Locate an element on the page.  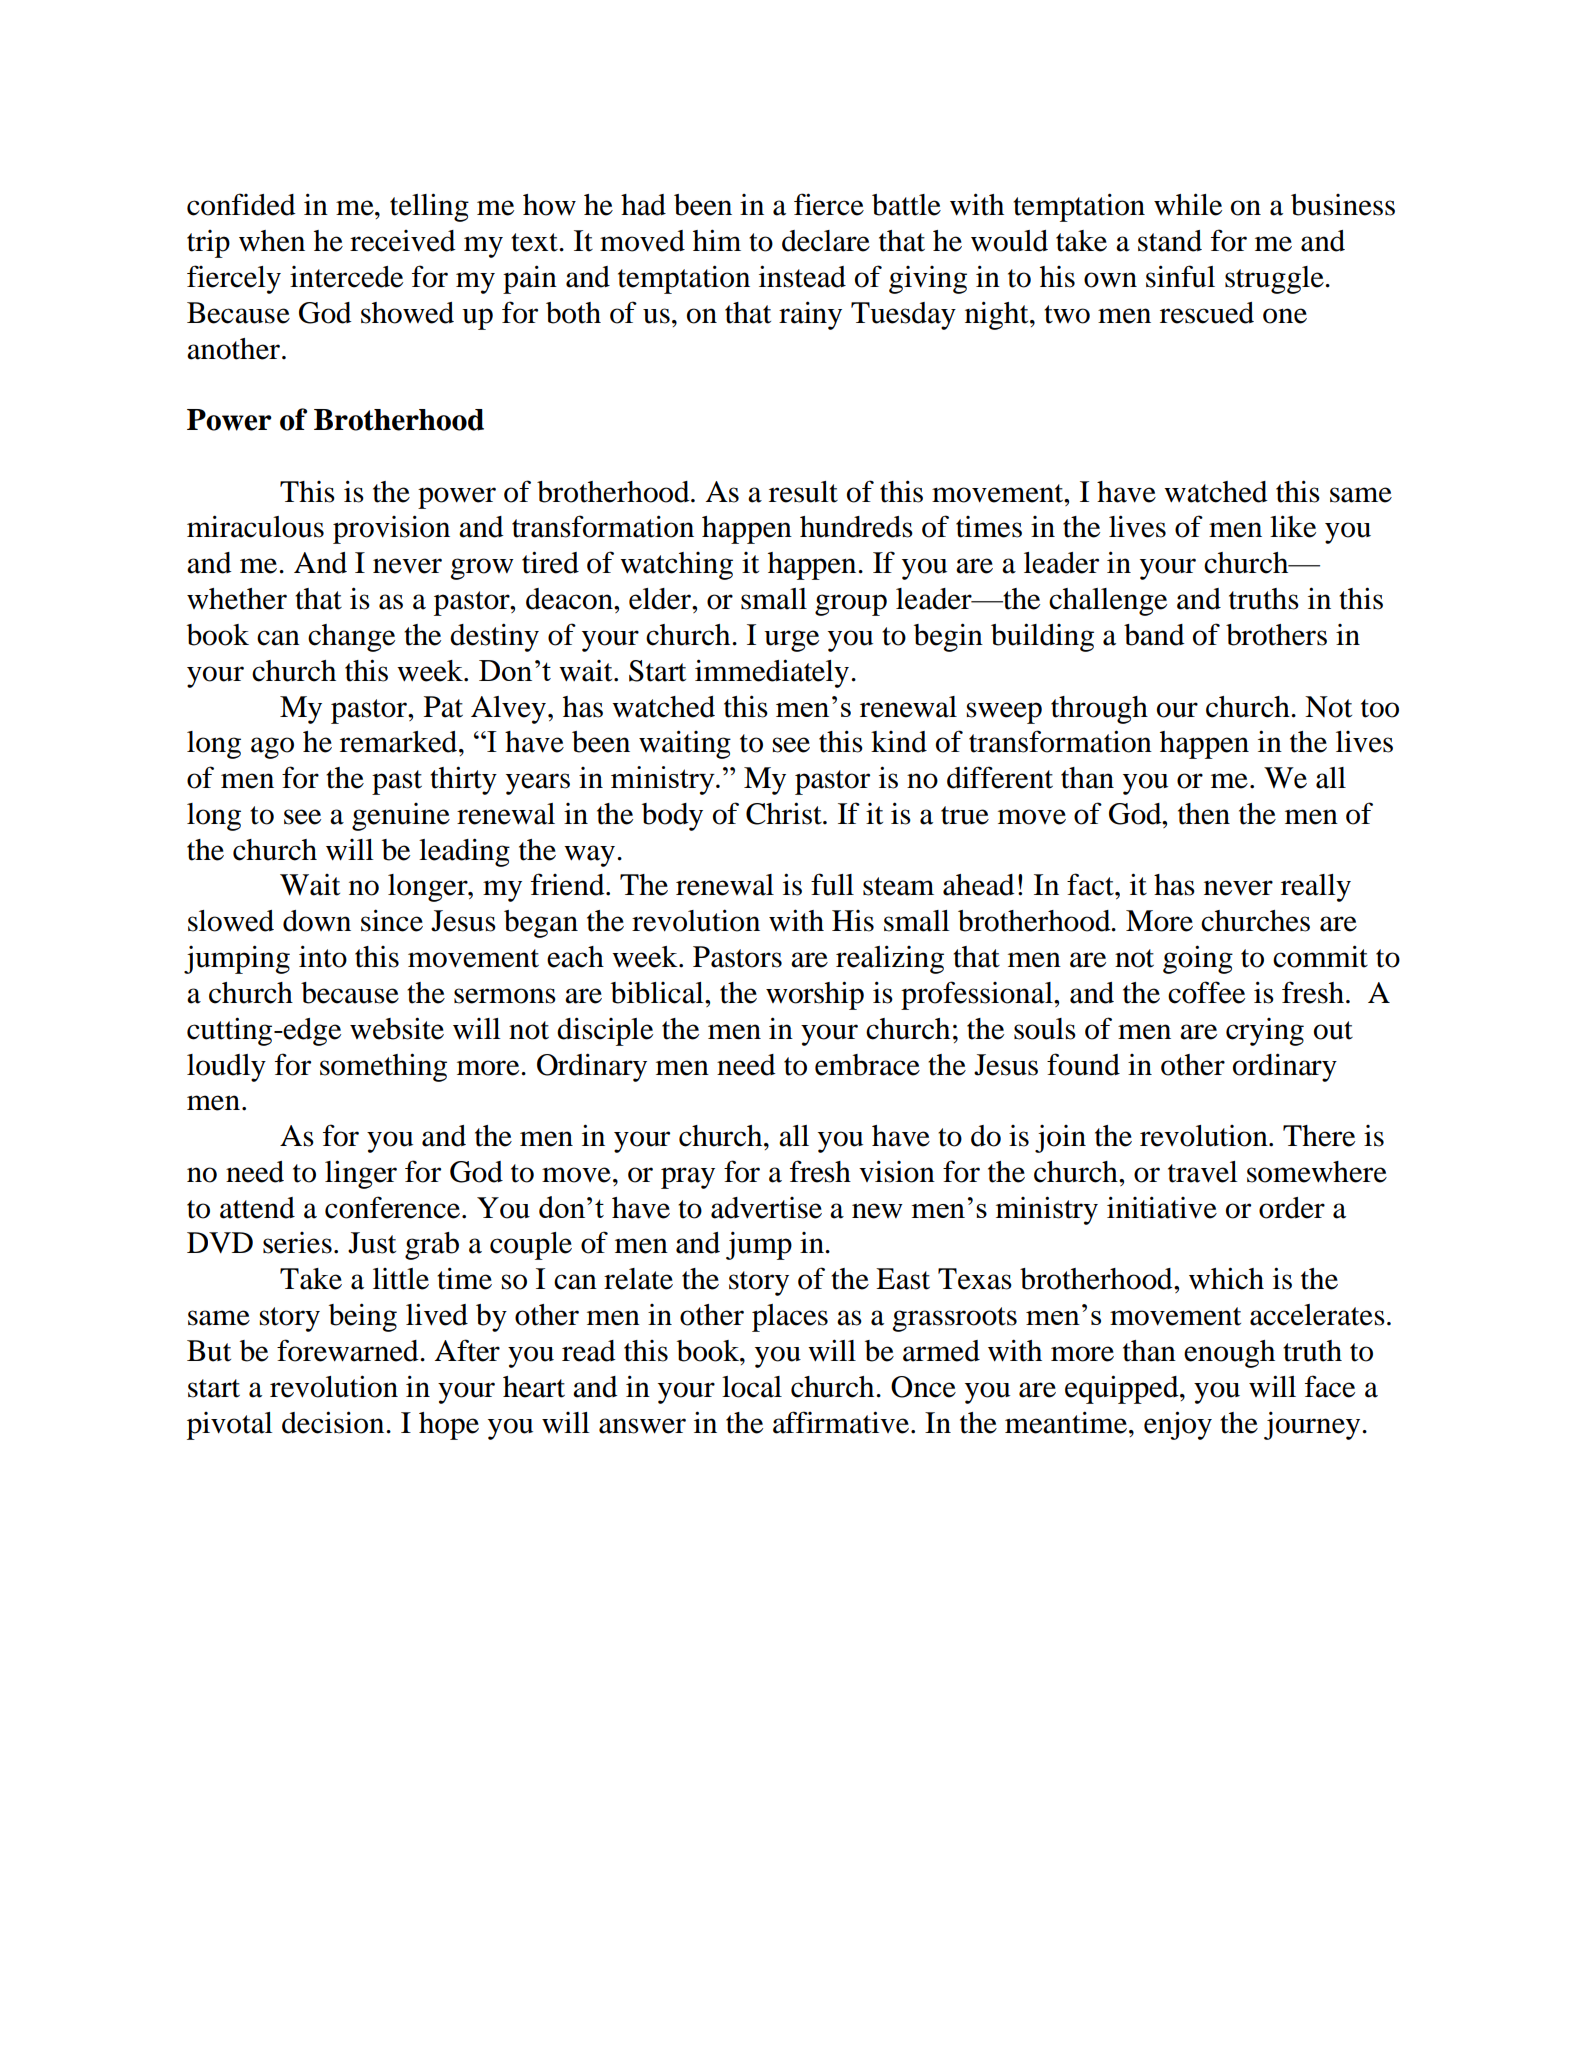
immediately is located at coordinates (772, 673).
